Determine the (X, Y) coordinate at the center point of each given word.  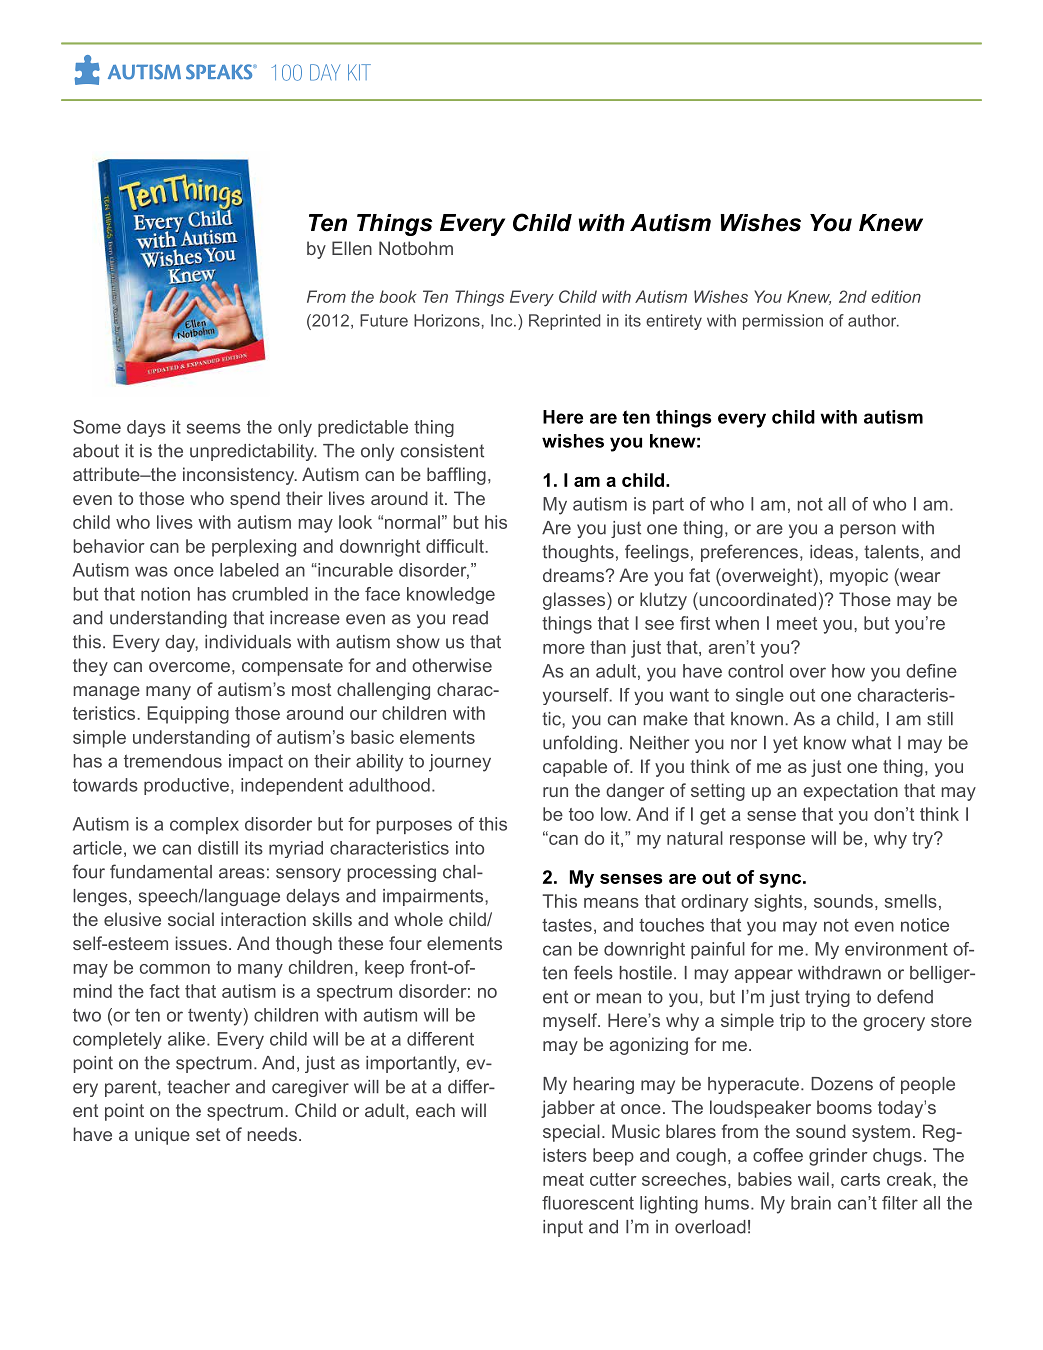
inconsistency (240, 476)
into (470, 848)
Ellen (352, 248)
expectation (850, 792)
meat (563, 1179)
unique (162, 1136)
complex (204, 825)
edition (896, 296)
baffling (456, 476)
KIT (359, 72)
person (868, 531)
